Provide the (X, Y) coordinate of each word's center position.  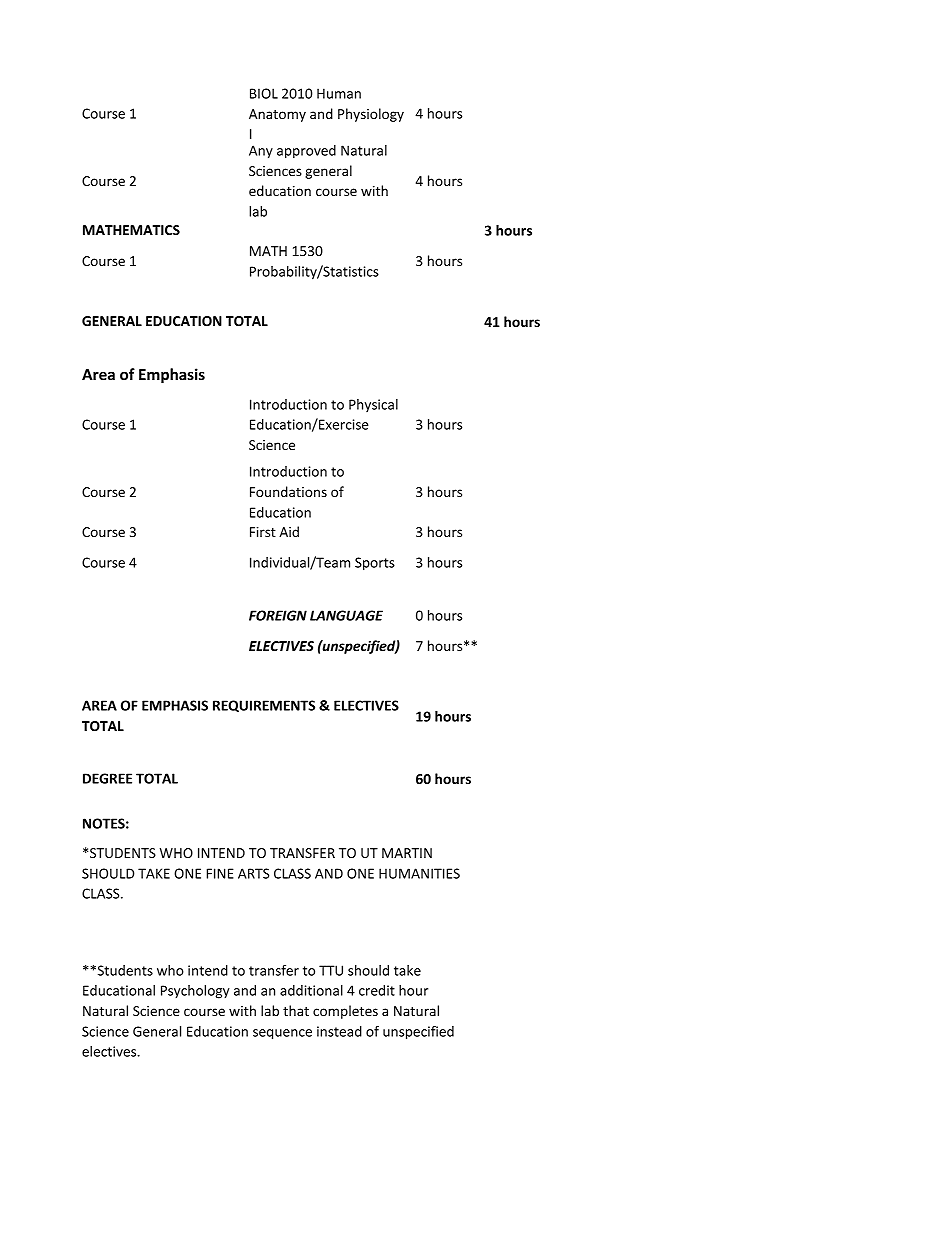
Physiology (371, 115)
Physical (373, 405)
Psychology (195, 992)
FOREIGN (278, 615)
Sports (375, 564)
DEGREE (107, 778)
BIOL (264, 93)
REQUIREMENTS (264, 706)
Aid (289, 531)
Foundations (288, 491)
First (263, 532)
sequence (282, 1034)
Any (261, 152)
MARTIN (407, 853)
